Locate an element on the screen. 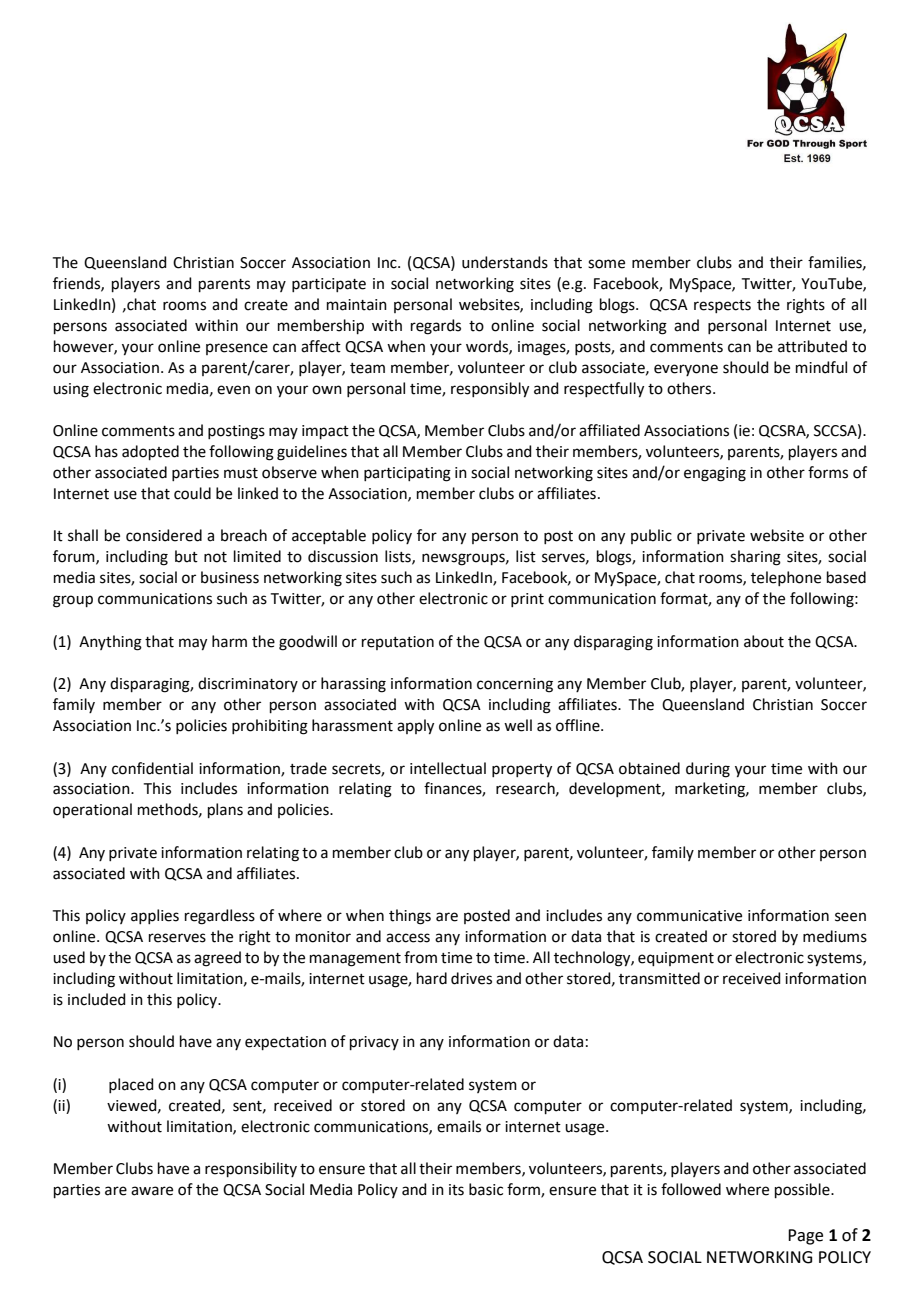  aware is located at coordinates (152, 1191).
